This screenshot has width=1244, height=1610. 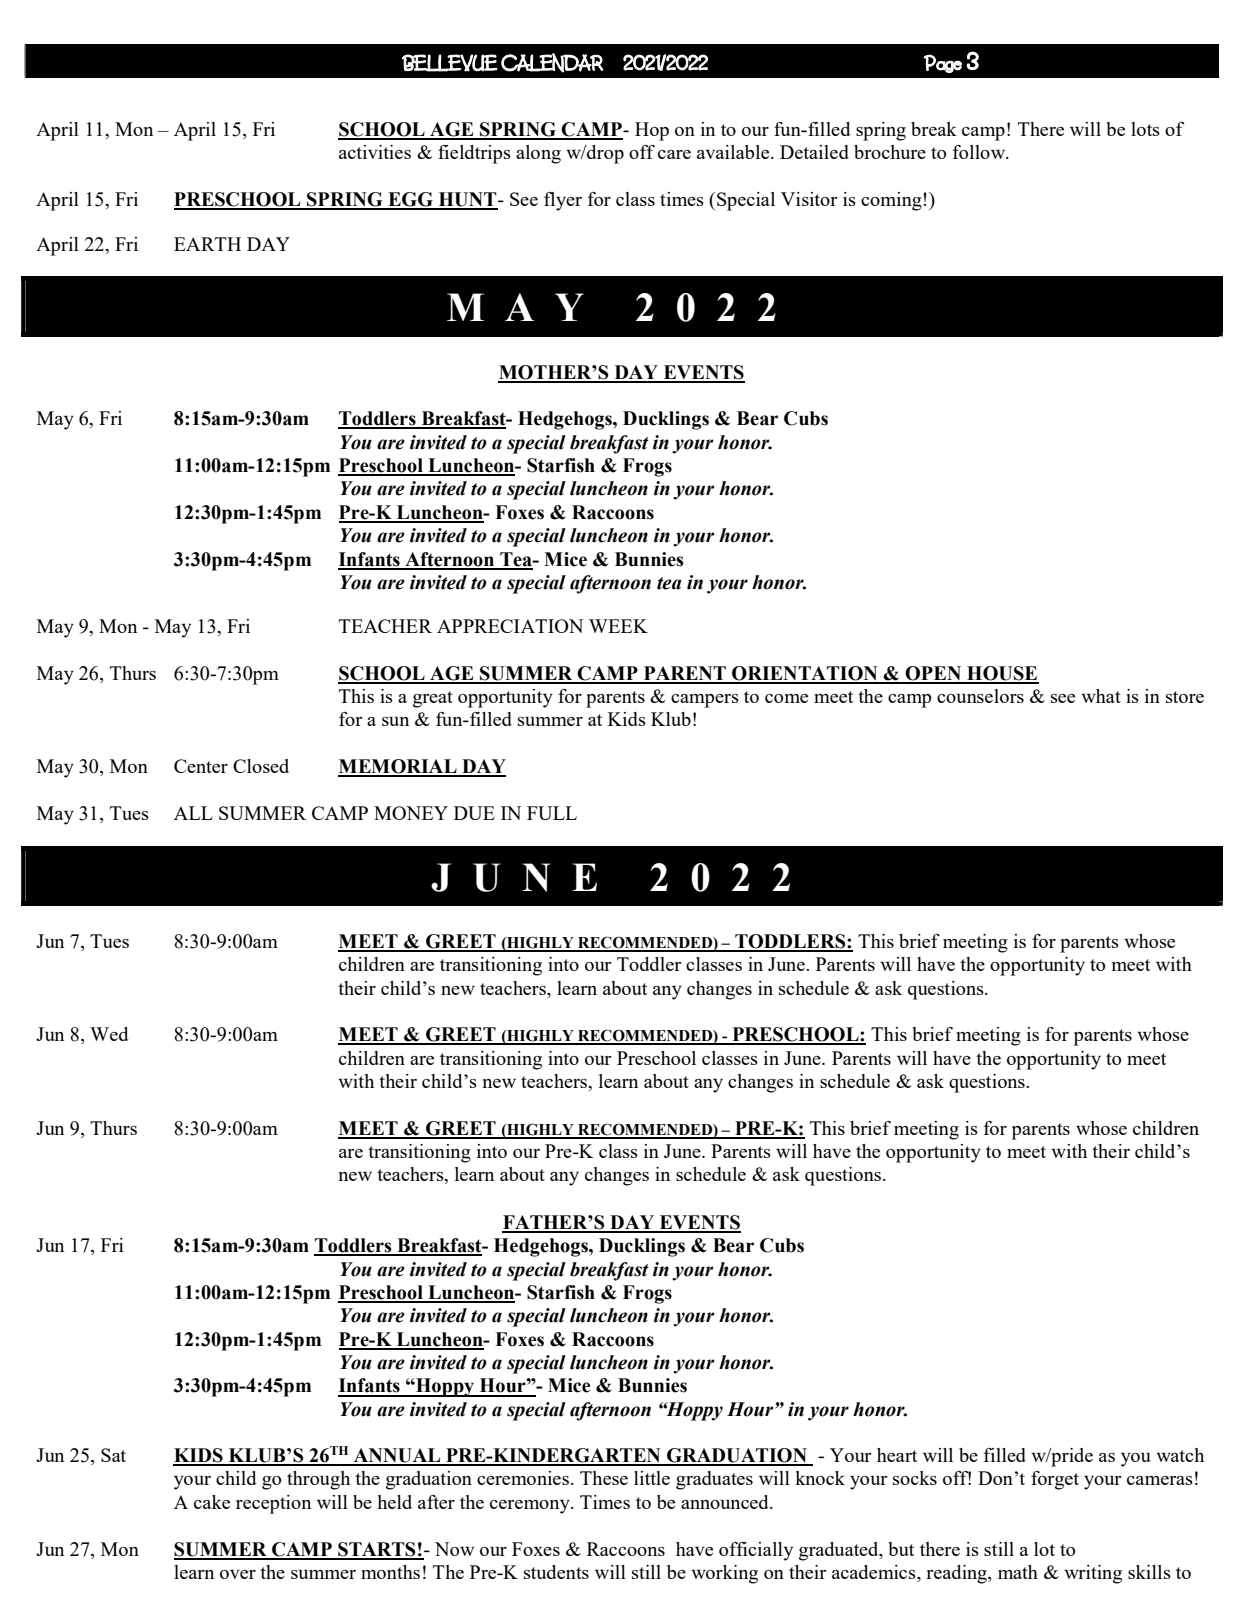 I want to click on WEEK, so click(x=618, y=626).
